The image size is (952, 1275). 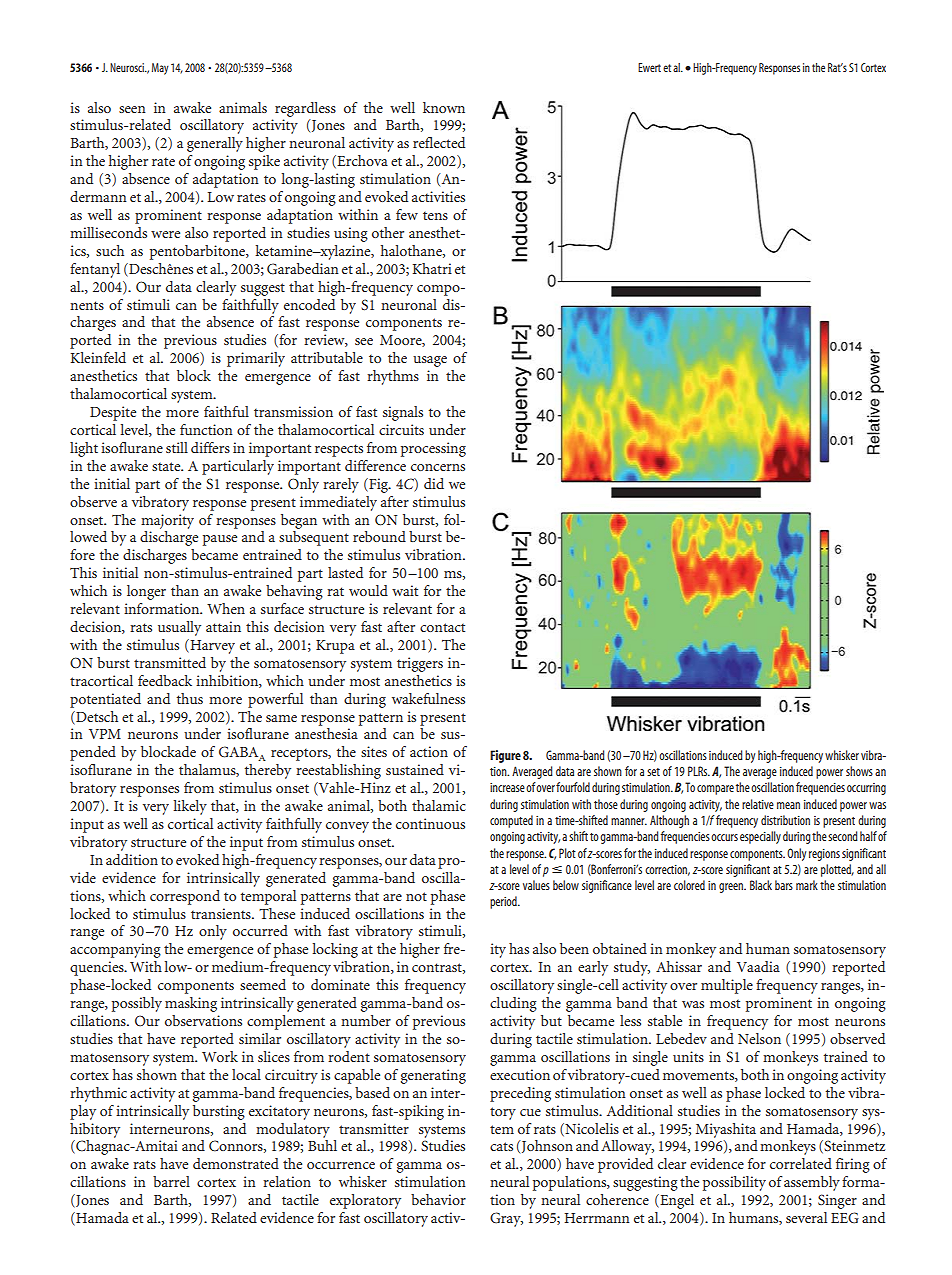 I want to click on seen, so click(x=132, y=109).
